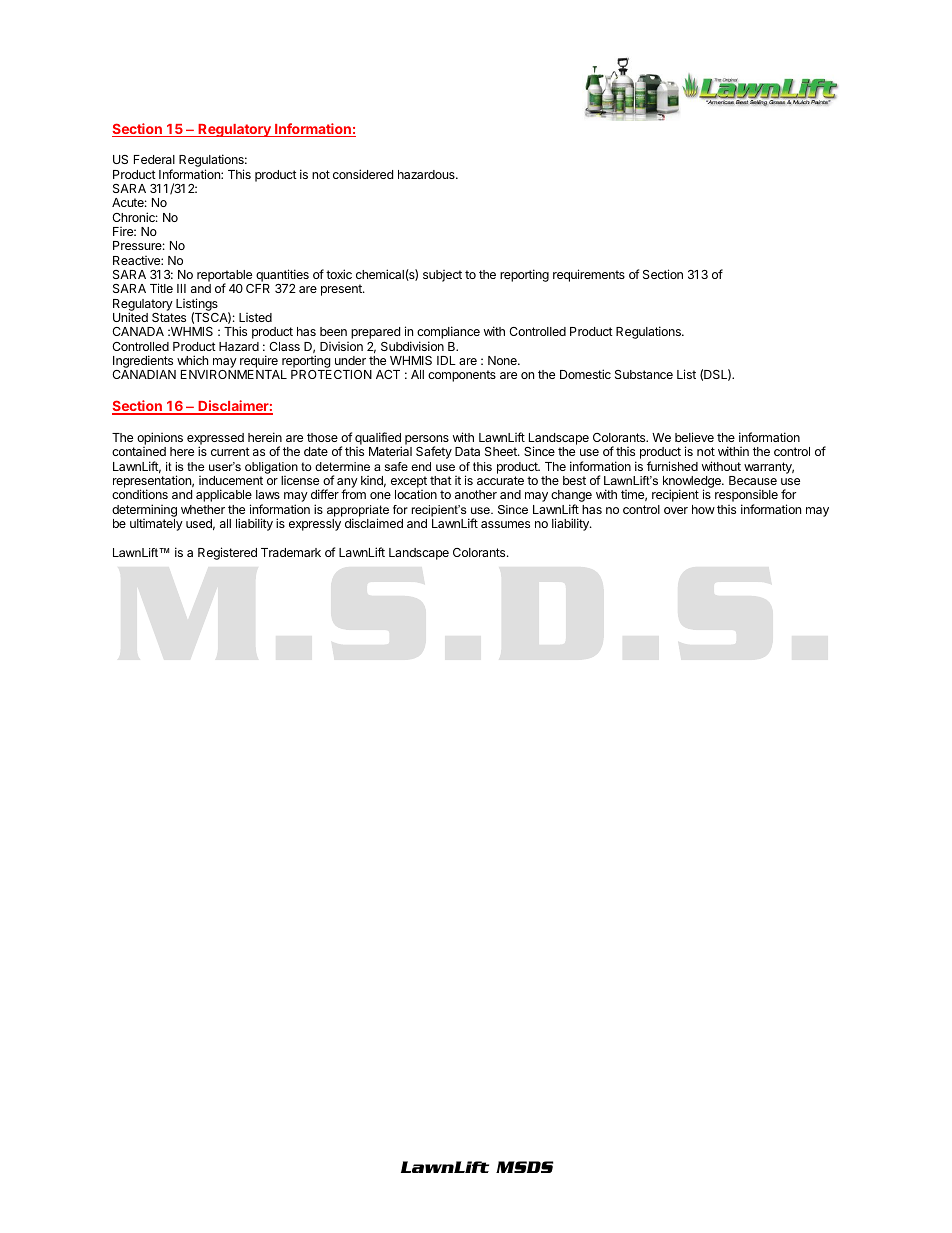 The image size is (952, 1233). I want to click on MSDS, so click(524, 1167).
